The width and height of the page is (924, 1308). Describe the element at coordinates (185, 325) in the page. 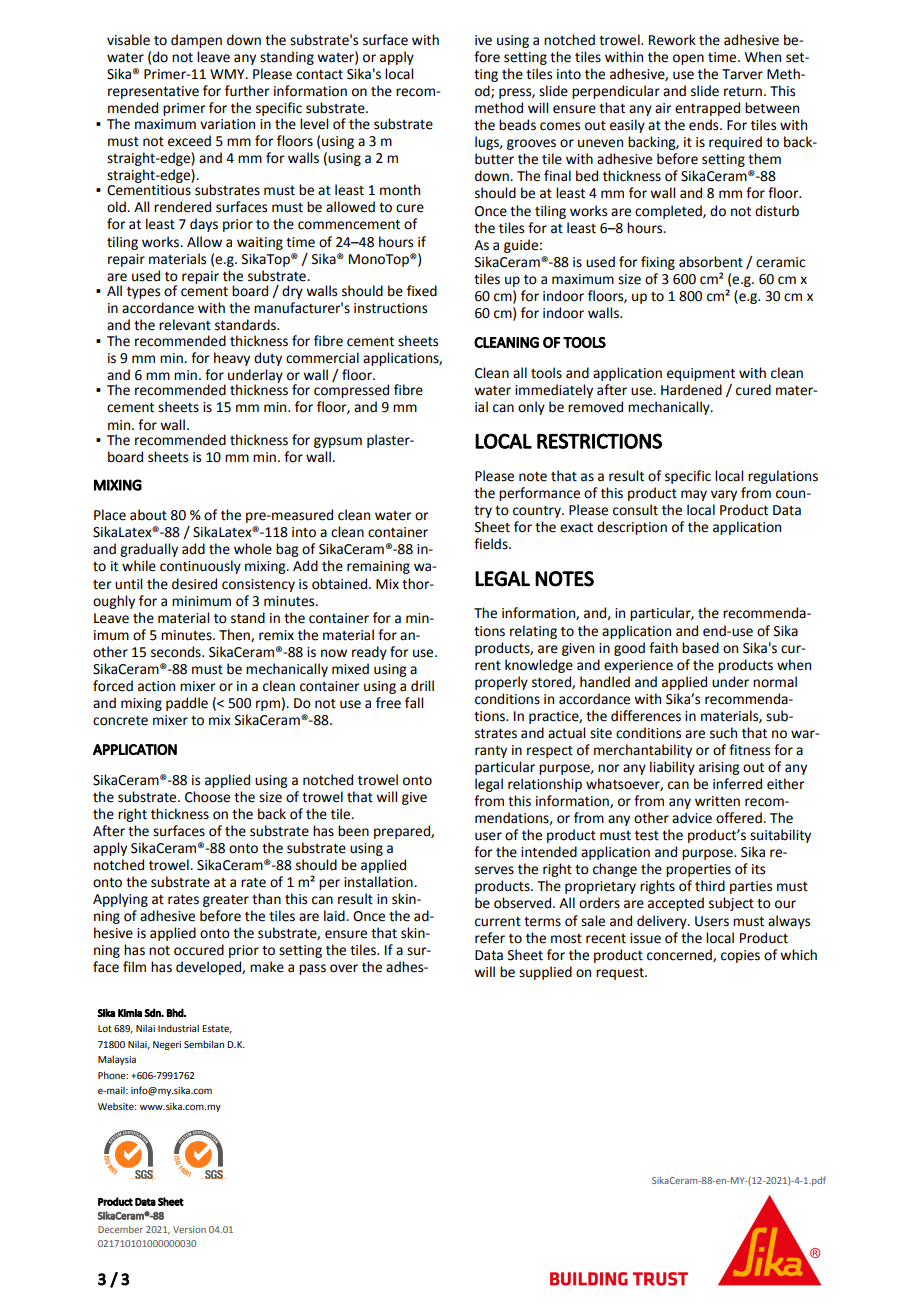

I see `relevant` at that location.
